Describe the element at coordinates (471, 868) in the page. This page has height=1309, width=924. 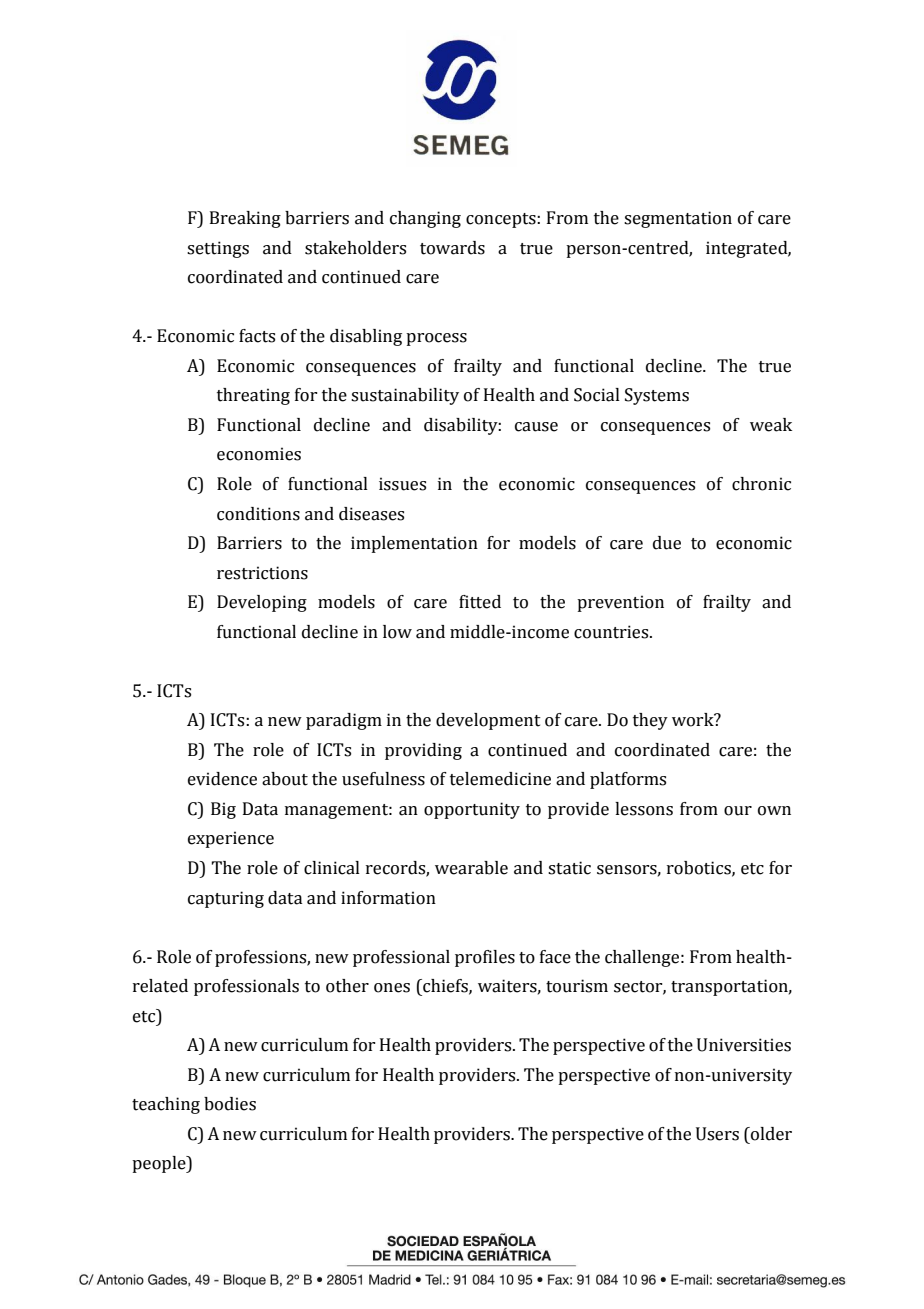
I see `wearable` at that location.
